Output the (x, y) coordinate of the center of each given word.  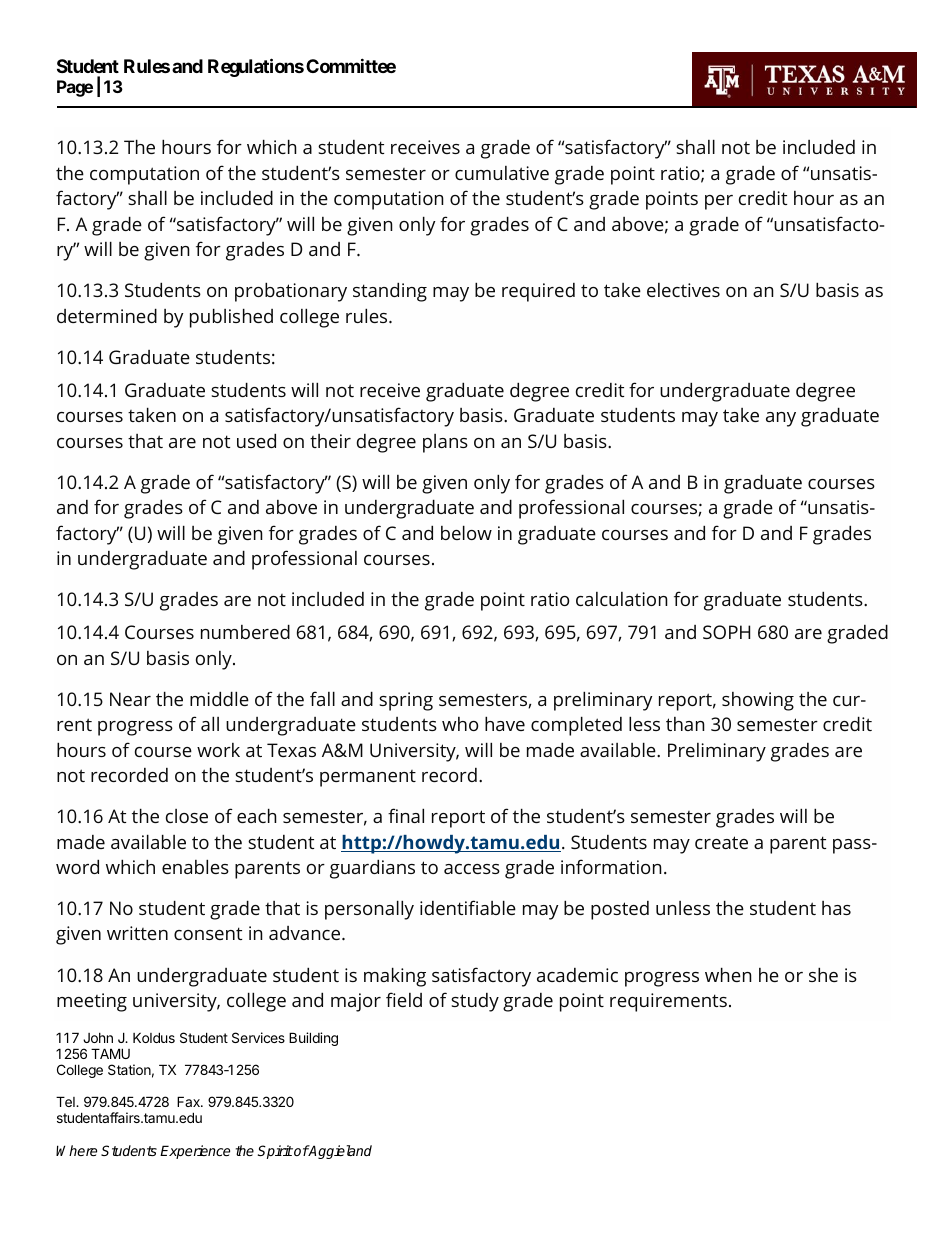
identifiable (468, 907)
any (781, 419)
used (256, 440)
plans (445, 443)
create (721, 842)
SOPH (726, 632)
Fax (189, 1101)
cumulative (502, 173)
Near (130, 699)
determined (107, 315)
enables (195, 866)
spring (406, 701)
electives (683, 290)
